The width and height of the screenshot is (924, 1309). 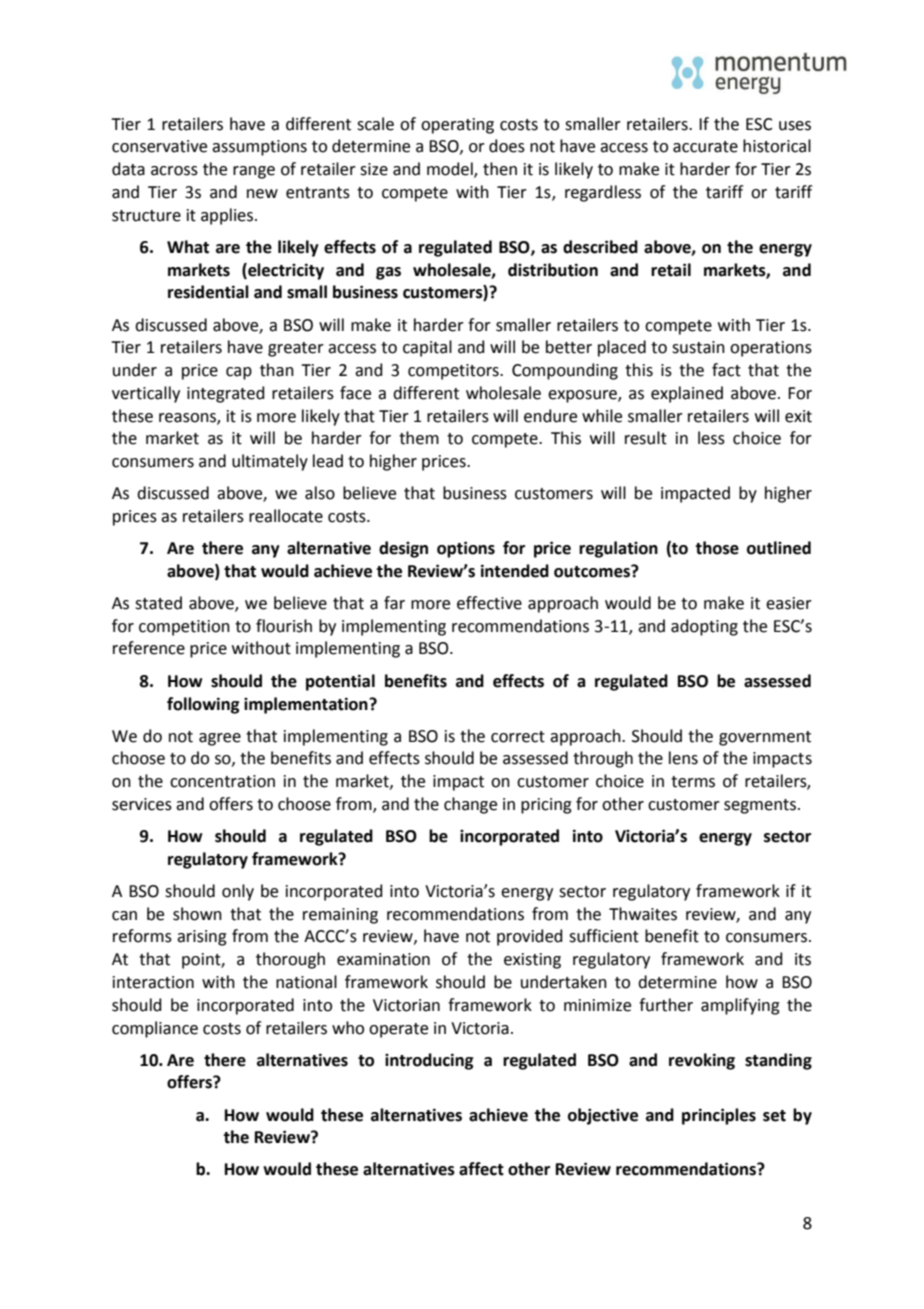 I want to click on affect, so click(x=481, y=1169).
